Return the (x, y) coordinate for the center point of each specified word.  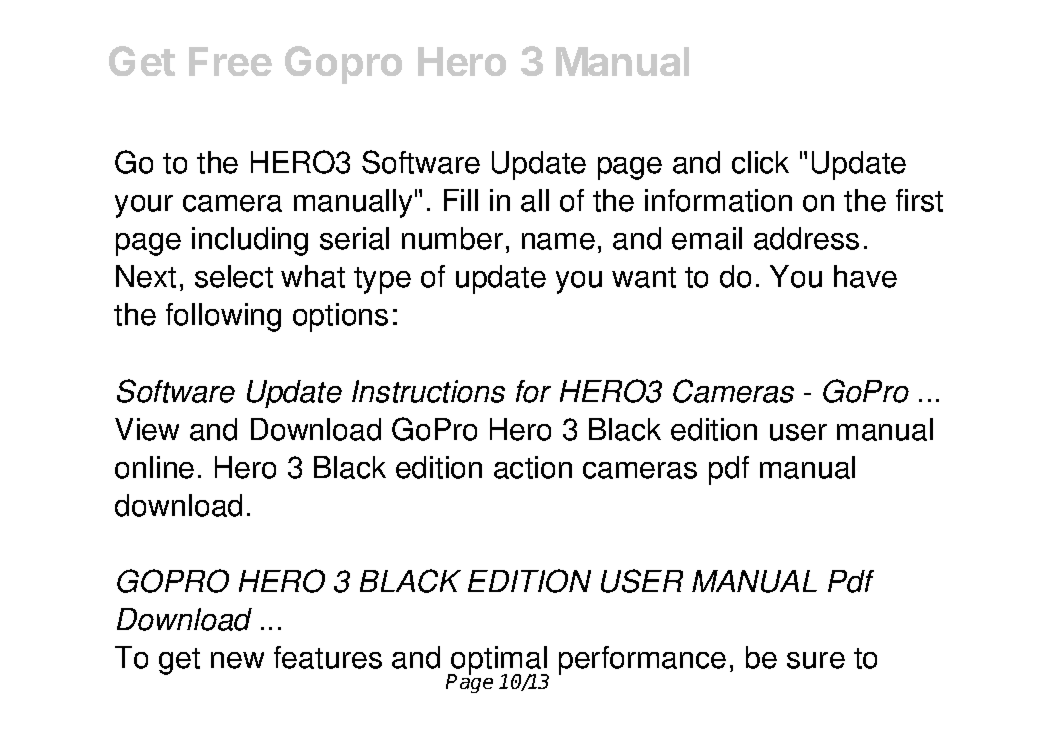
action (533, 467)
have (865, 276)
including (250, 241)
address (806, 238)
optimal (499, 661)
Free (230, 61)
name (558, 241)
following (223, 317)
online (154, 467)
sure (816, 660)
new (237, 660)
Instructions (428, 391)
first (919, 200)
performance (642, 660)
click (760, 162)
